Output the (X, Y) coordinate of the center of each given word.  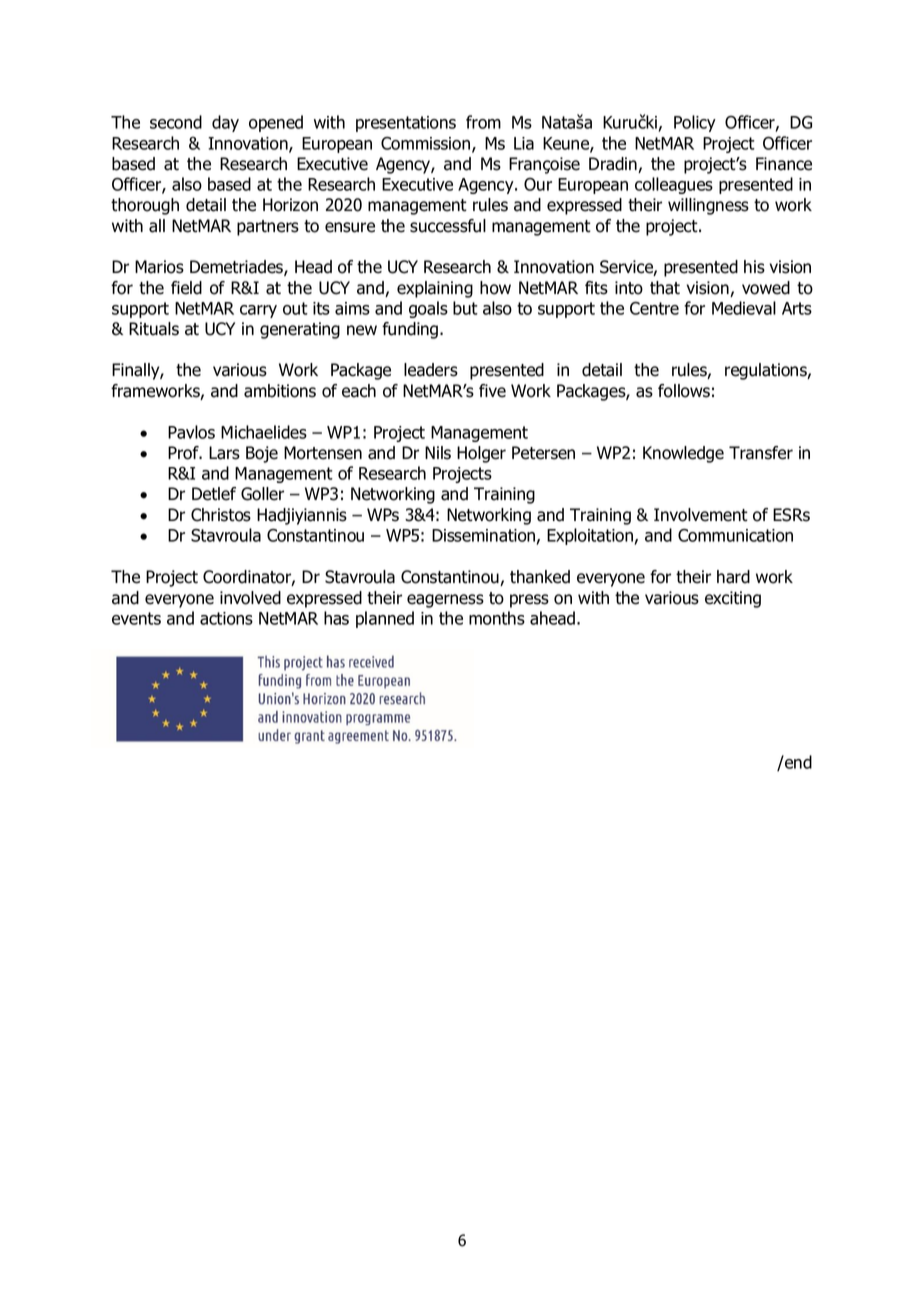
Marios (159, 267)
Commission (427, 144)
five (492, 391)
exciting (733, 599)
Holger (481, 454)
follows (684, 391)
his (754, 267)
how (495, 288)
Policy (695, 123)
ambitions (280, 391)
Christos (221, 515)
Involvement (701, 515)
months (497, 618)
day (225, 123)
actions (226, 618)
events (136, 618)
